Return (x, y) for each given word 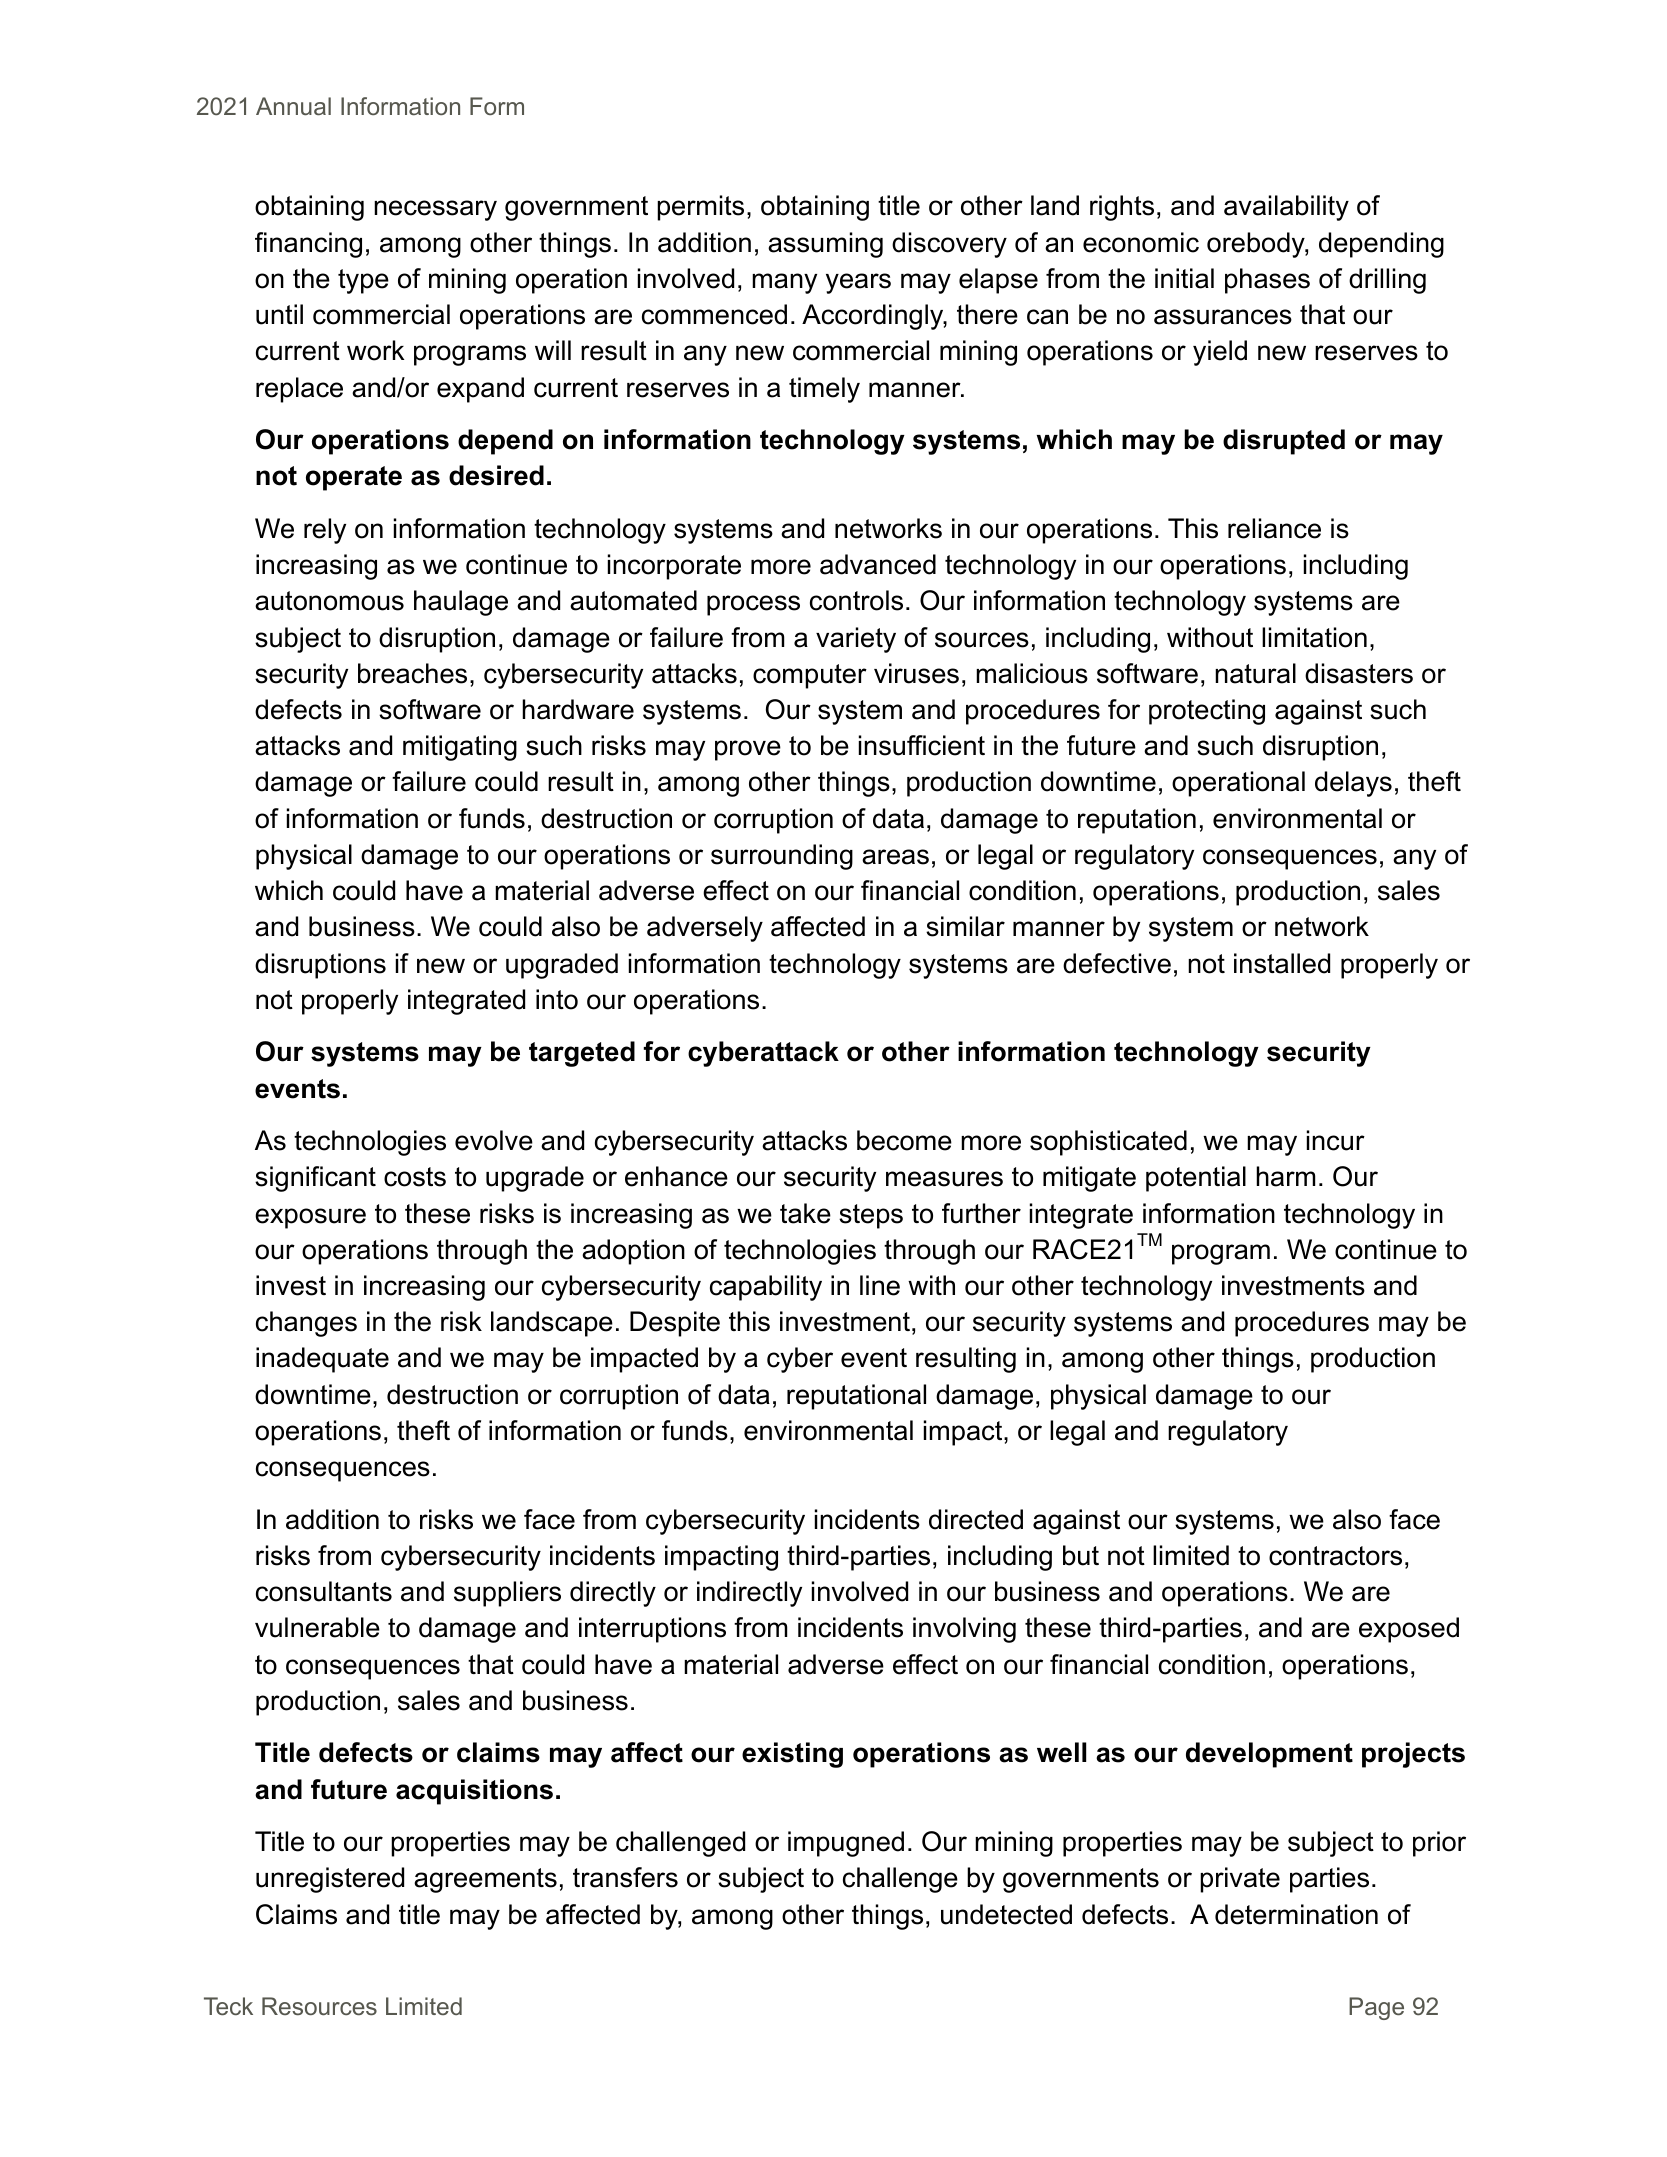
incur (1336, 1140)
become (904, 1140)
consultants (324, 1591)
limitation (1314, 637)
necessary (435, 210)
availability (1286, 208)
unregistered (330, 1880)
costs (415, 1177)
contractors (1335, 1556)
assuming (825, 245)
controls (856, 600)
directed (976, 1519)
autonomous (329, 601)
